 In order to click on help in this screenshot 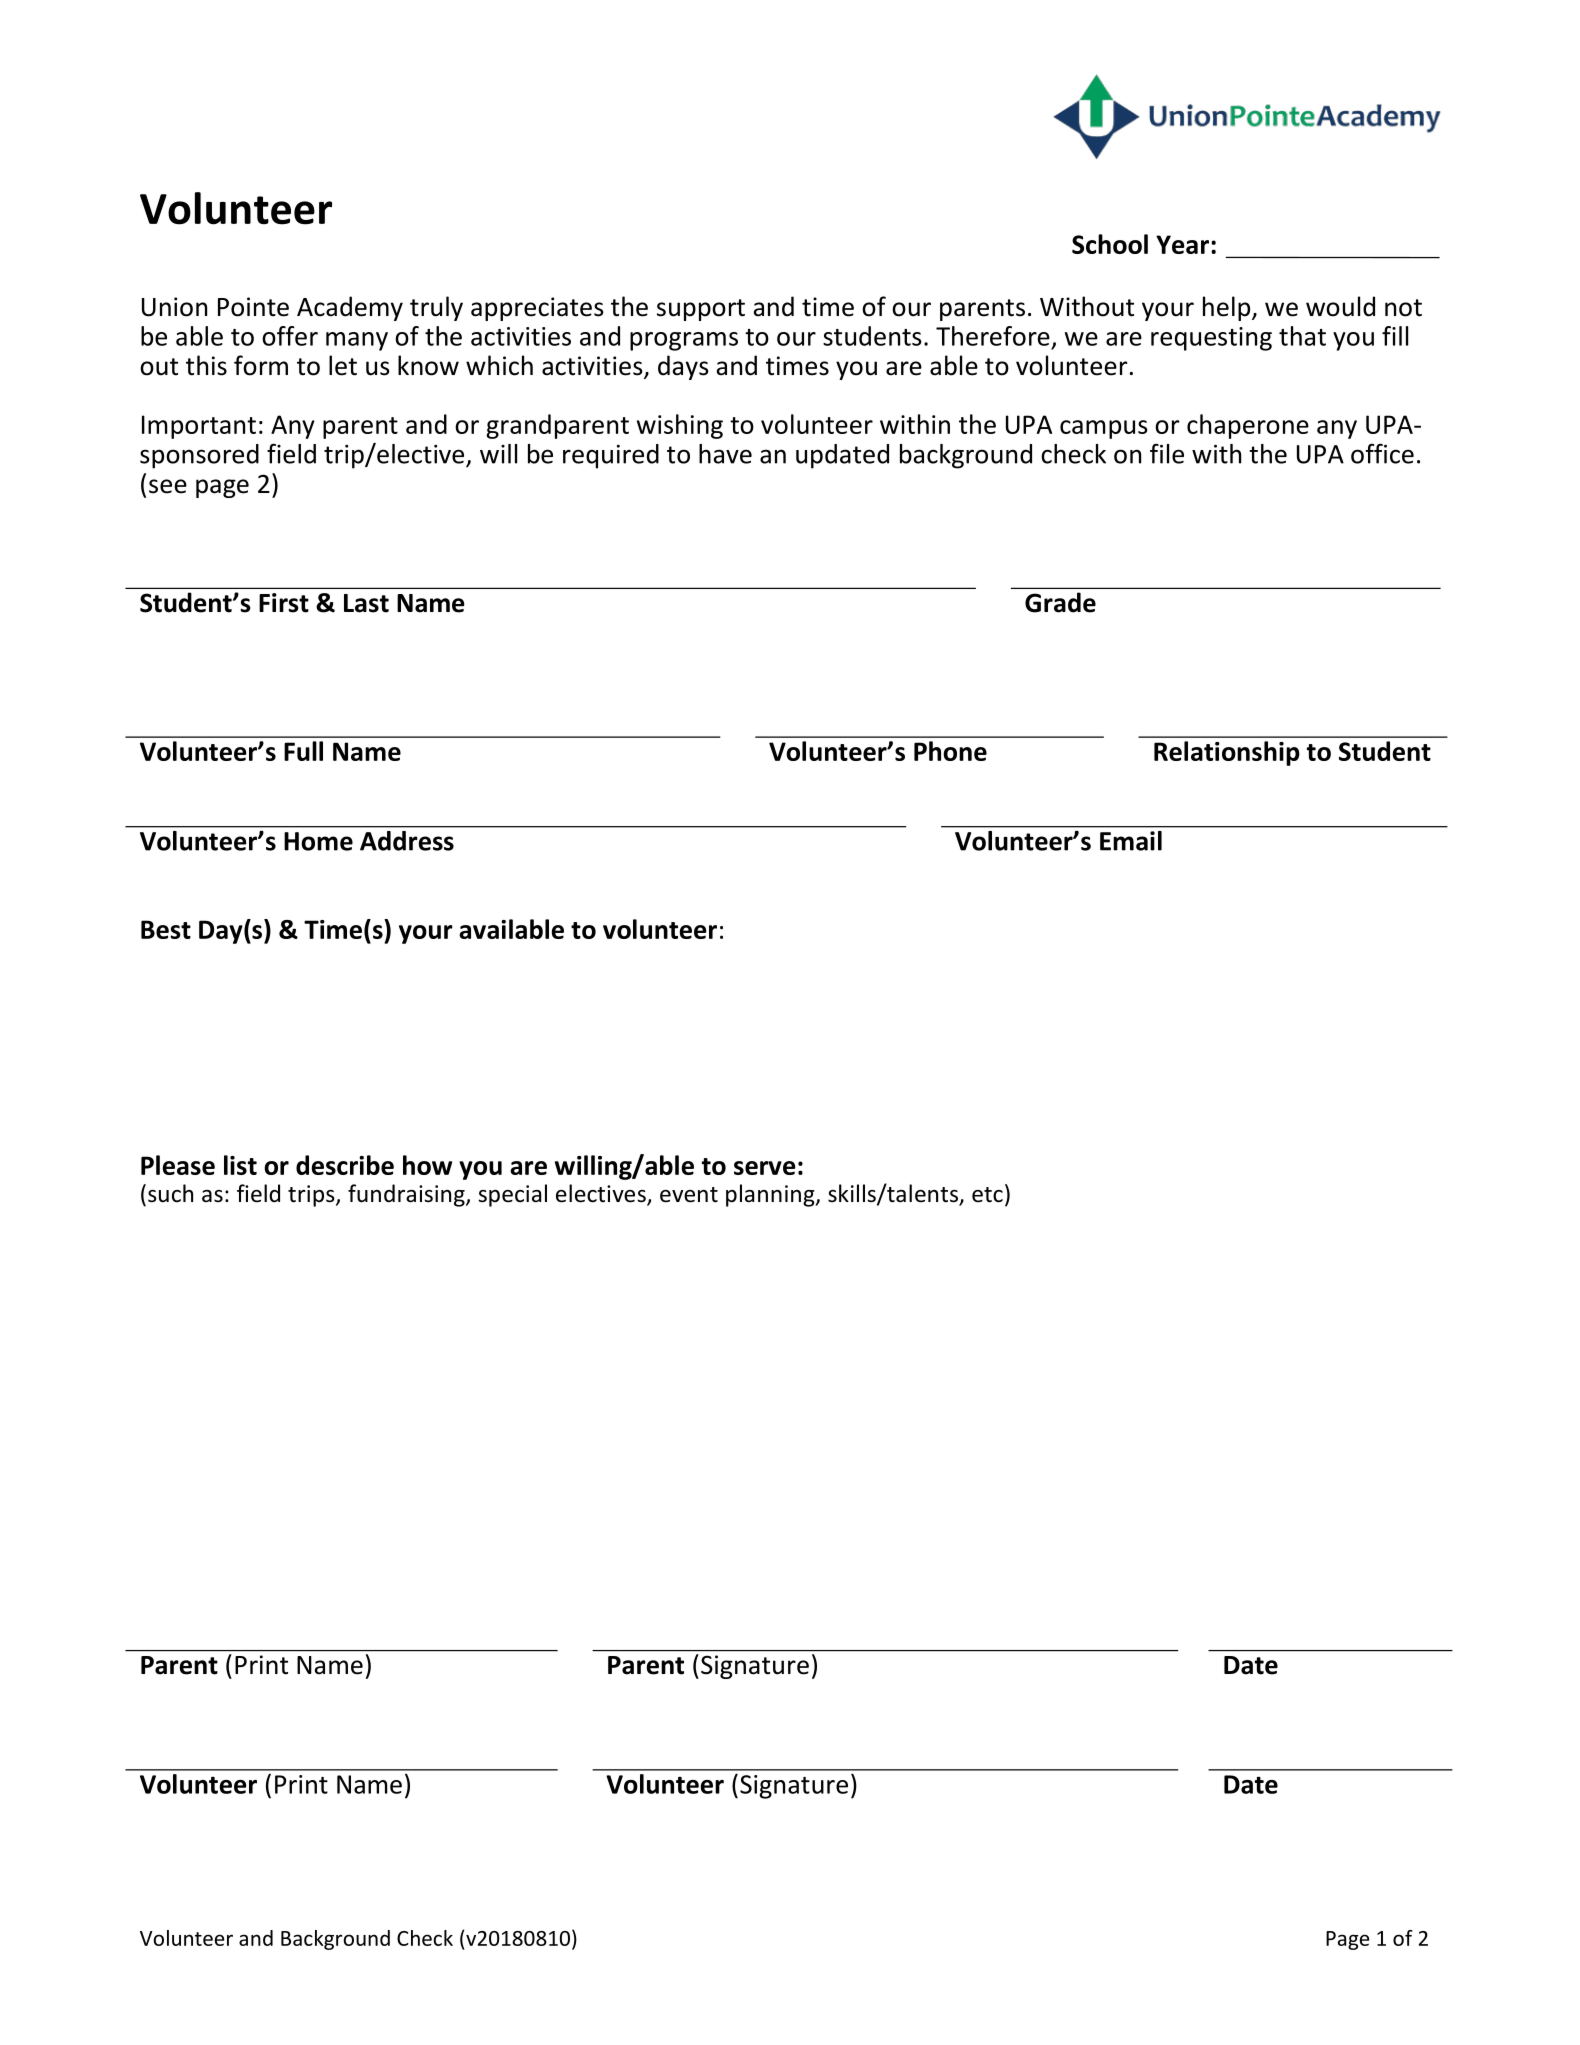, I will do `click(1228, 308)`.
